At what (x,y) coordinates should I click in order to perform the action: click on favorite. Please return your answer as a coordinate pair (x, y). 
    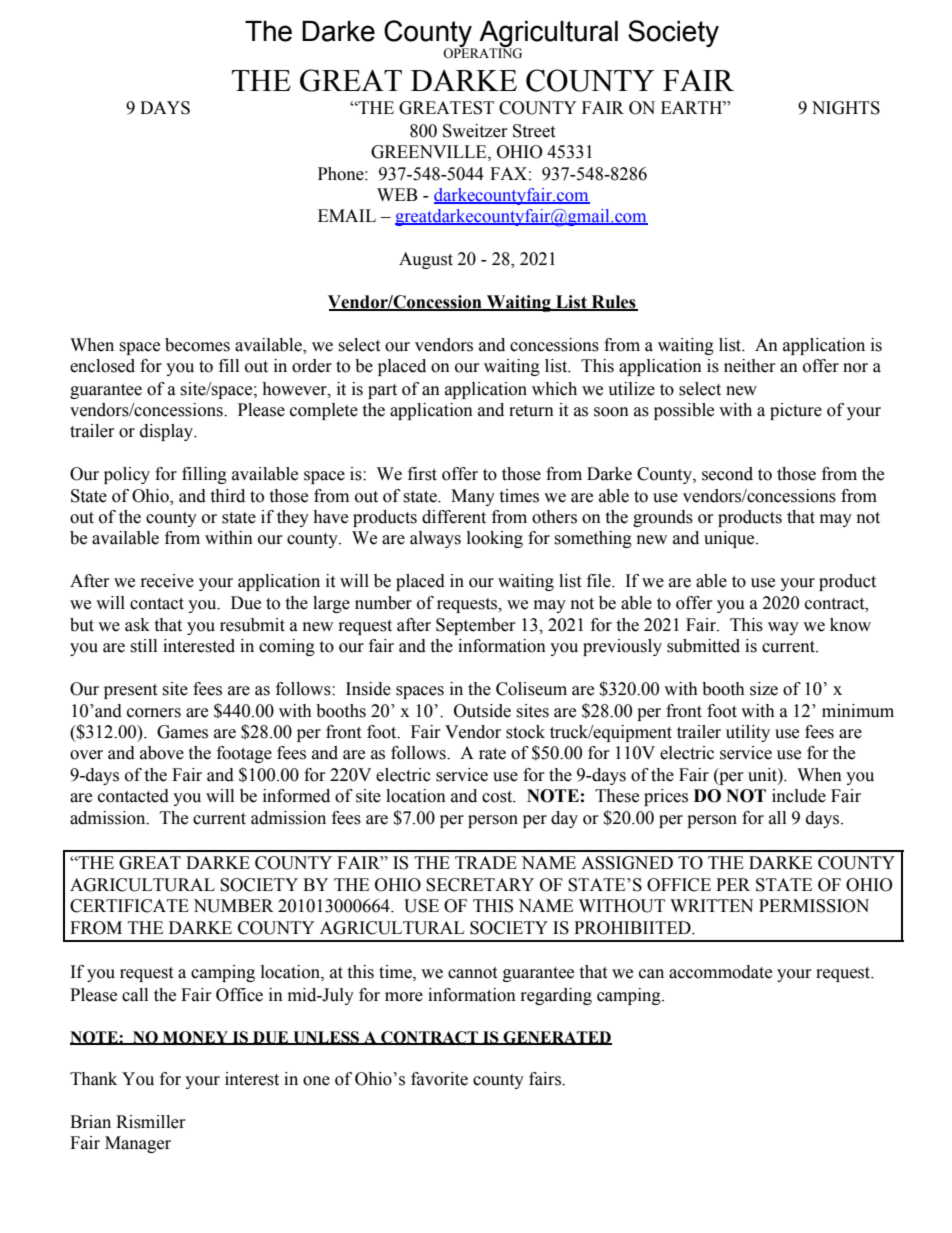
    Looking at the image, I should click on (439, 1079).
